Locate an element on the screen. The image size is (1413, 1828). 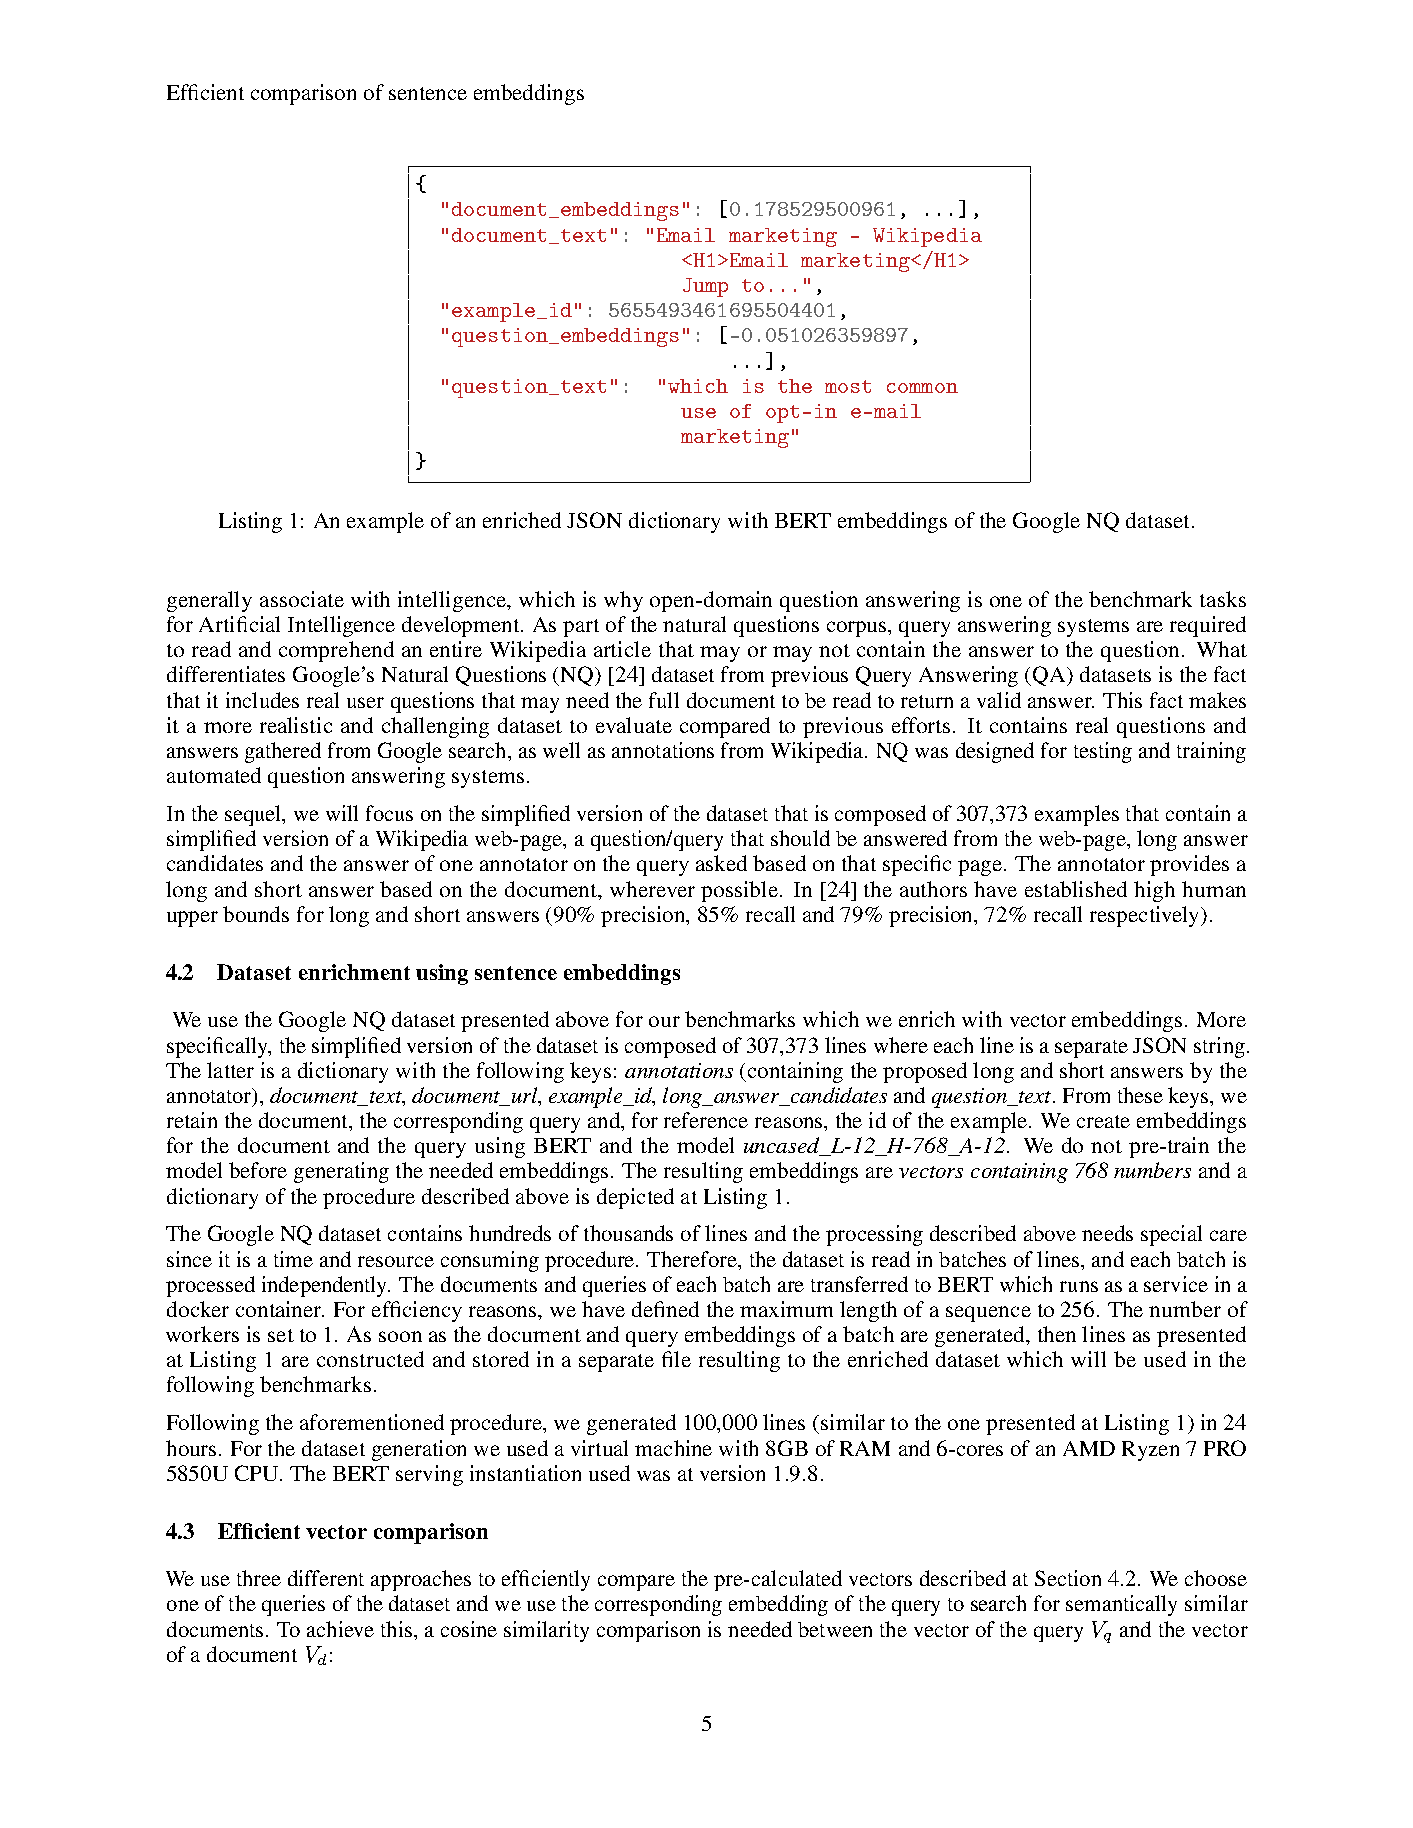
article is located at coordinates (622, 649).
